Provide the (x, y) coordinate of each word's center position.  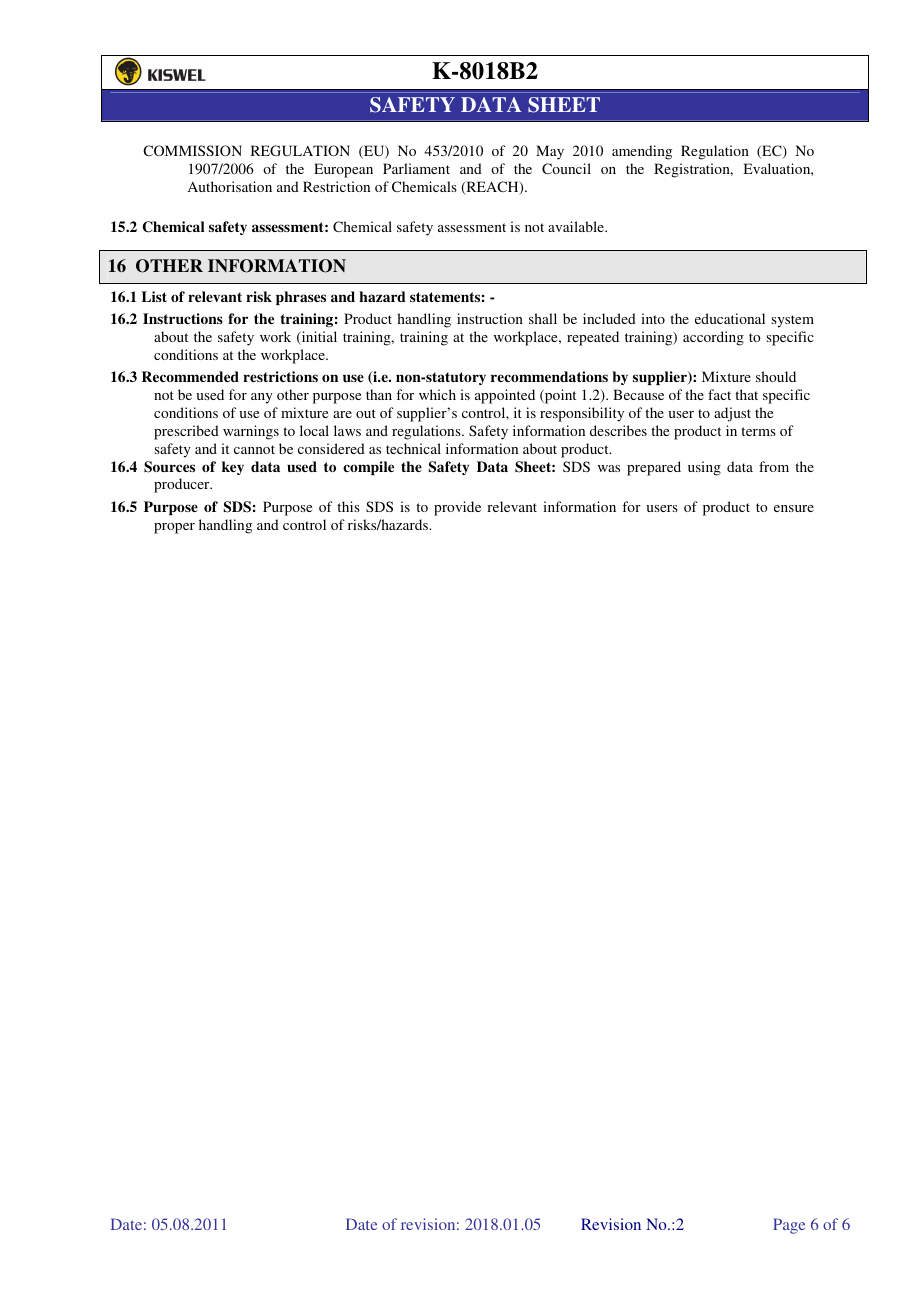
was (609, 468)
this (348, 506)
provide (457, 508)
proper (174, 528)
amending (642, 152)
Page (789, 1226)
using (704, 468)
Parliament (416, 168)
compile (368, 468)
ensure (794, 508)
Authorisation (230, 186)
